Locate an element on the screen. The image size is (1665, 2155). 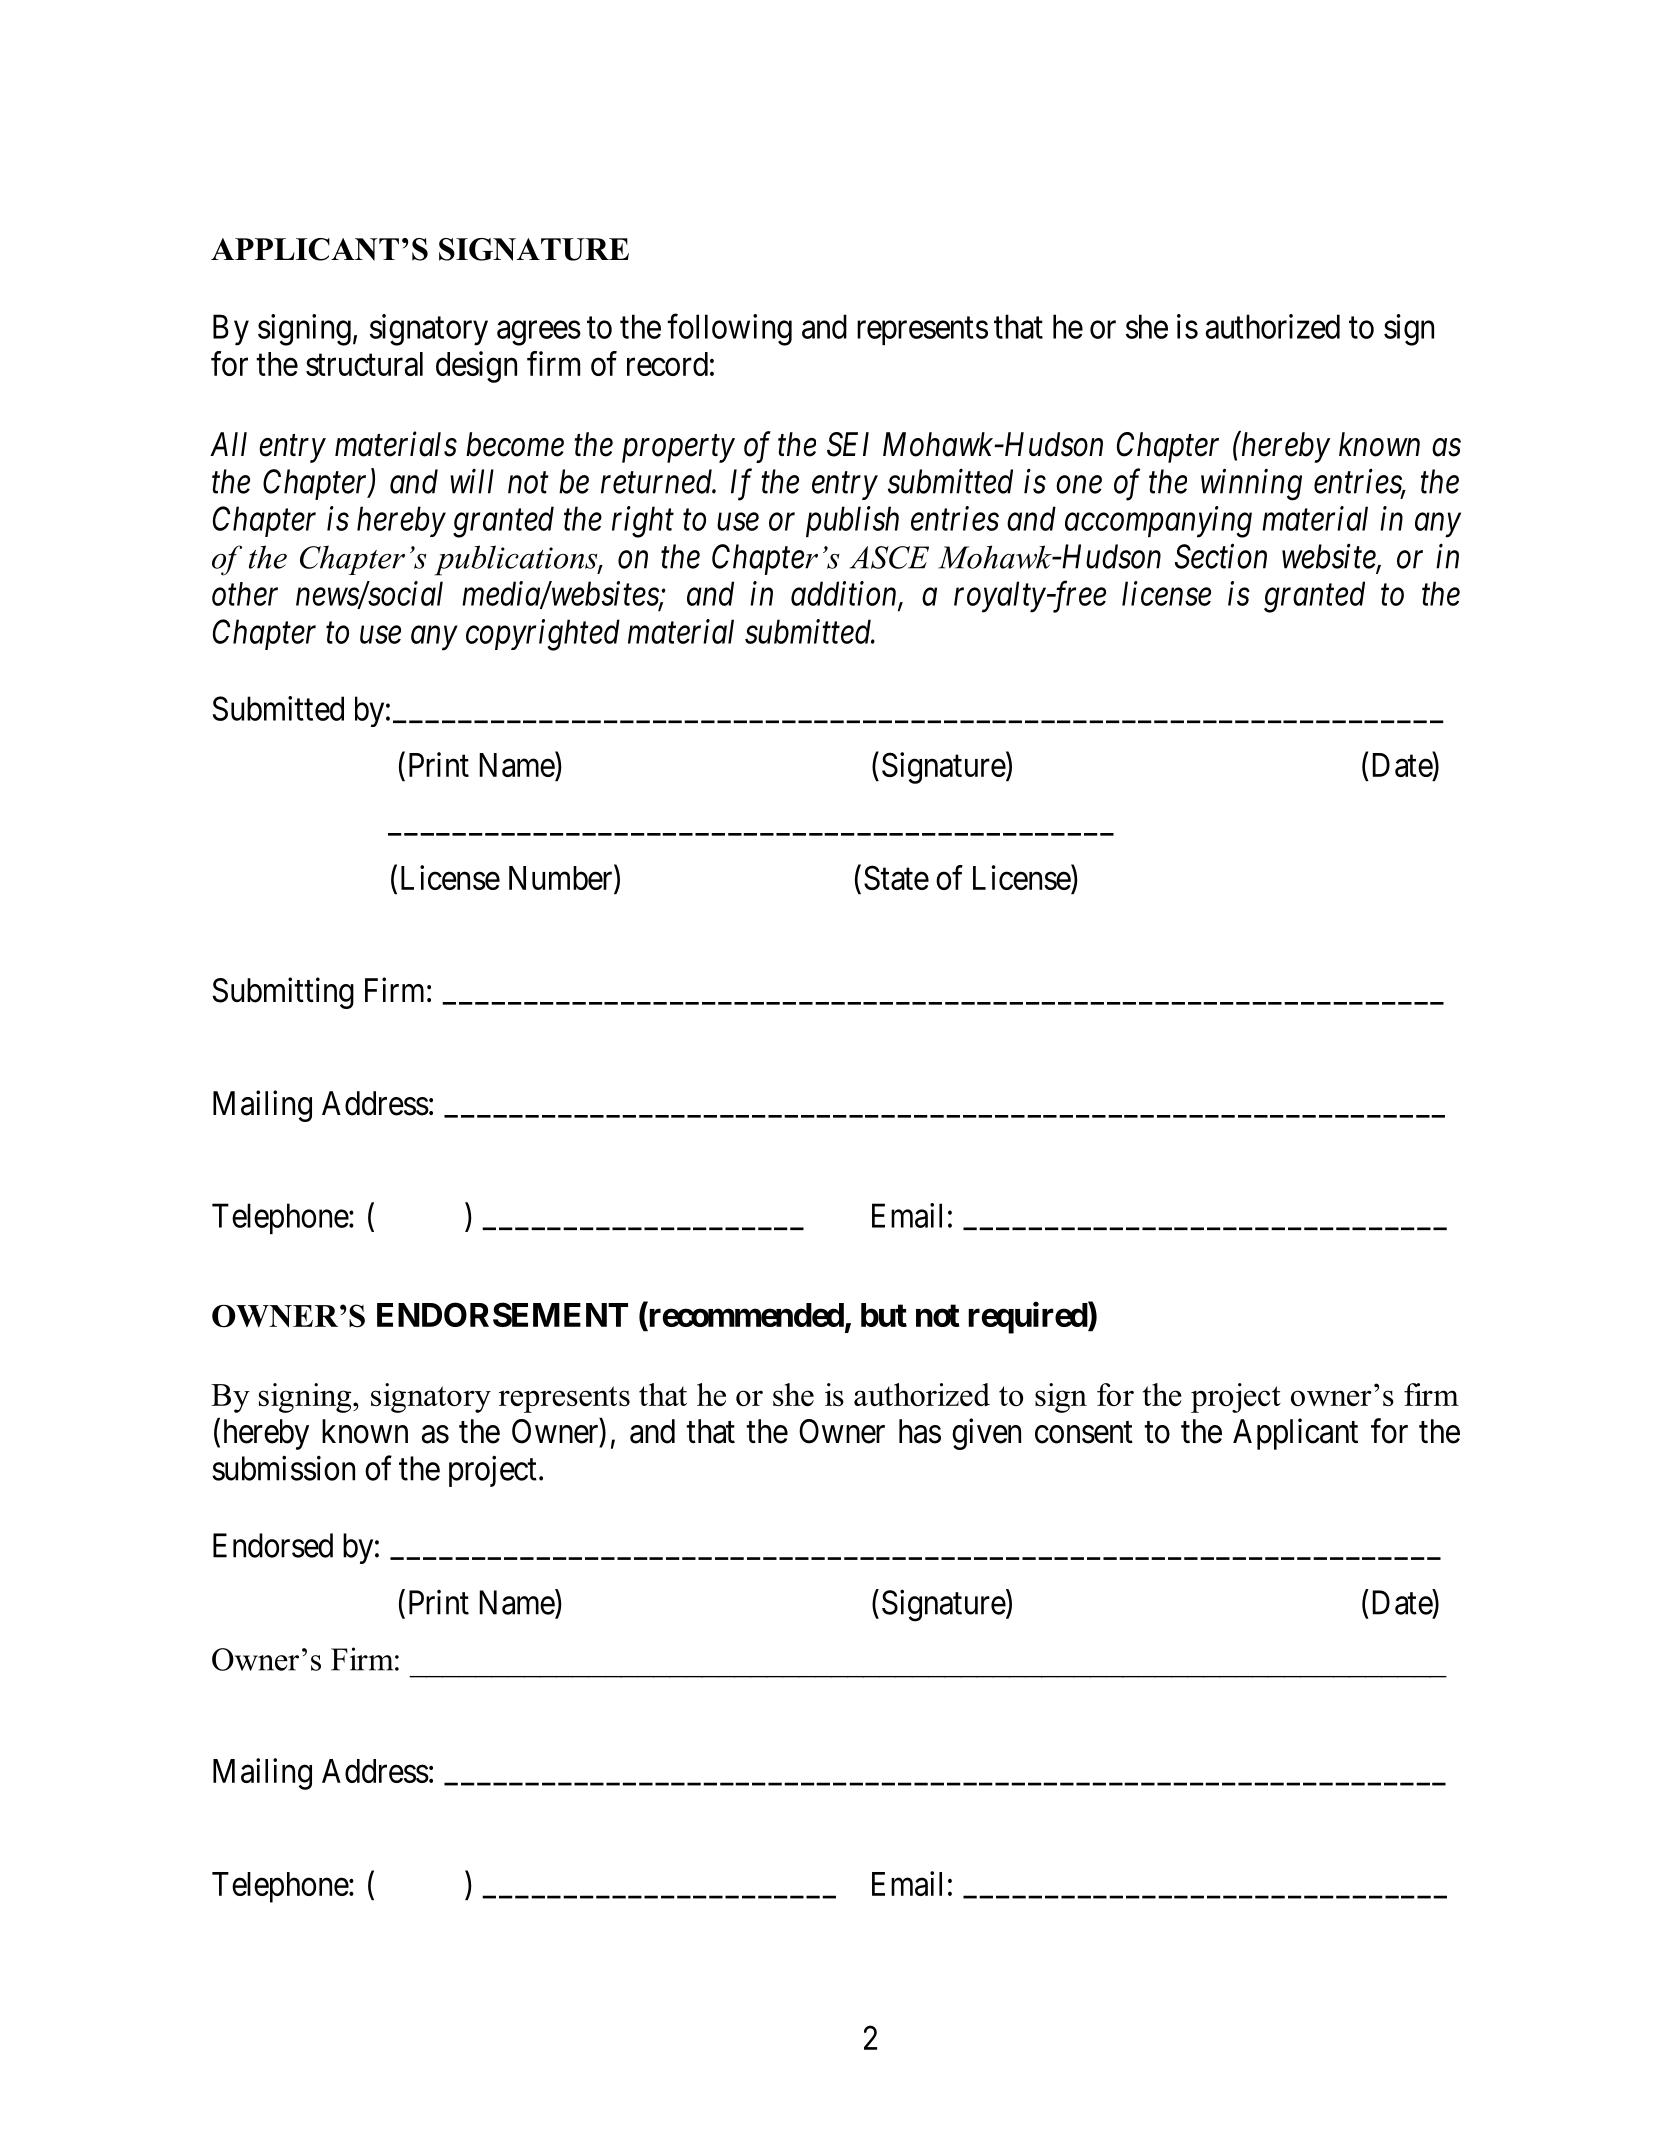
structural is located at coordinates (364, 364).
